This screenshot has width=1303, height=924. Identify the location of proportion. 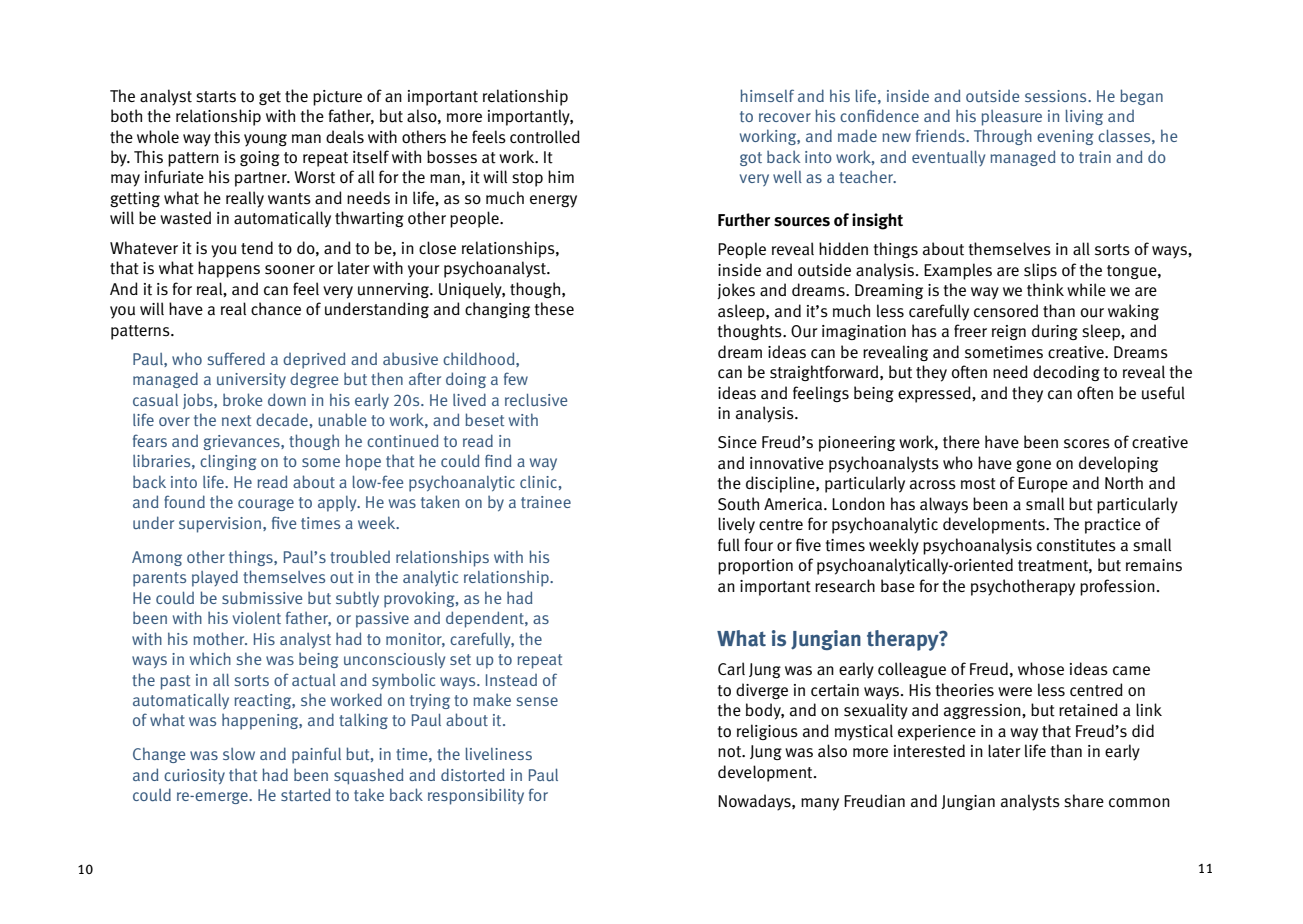
(755, 567).
